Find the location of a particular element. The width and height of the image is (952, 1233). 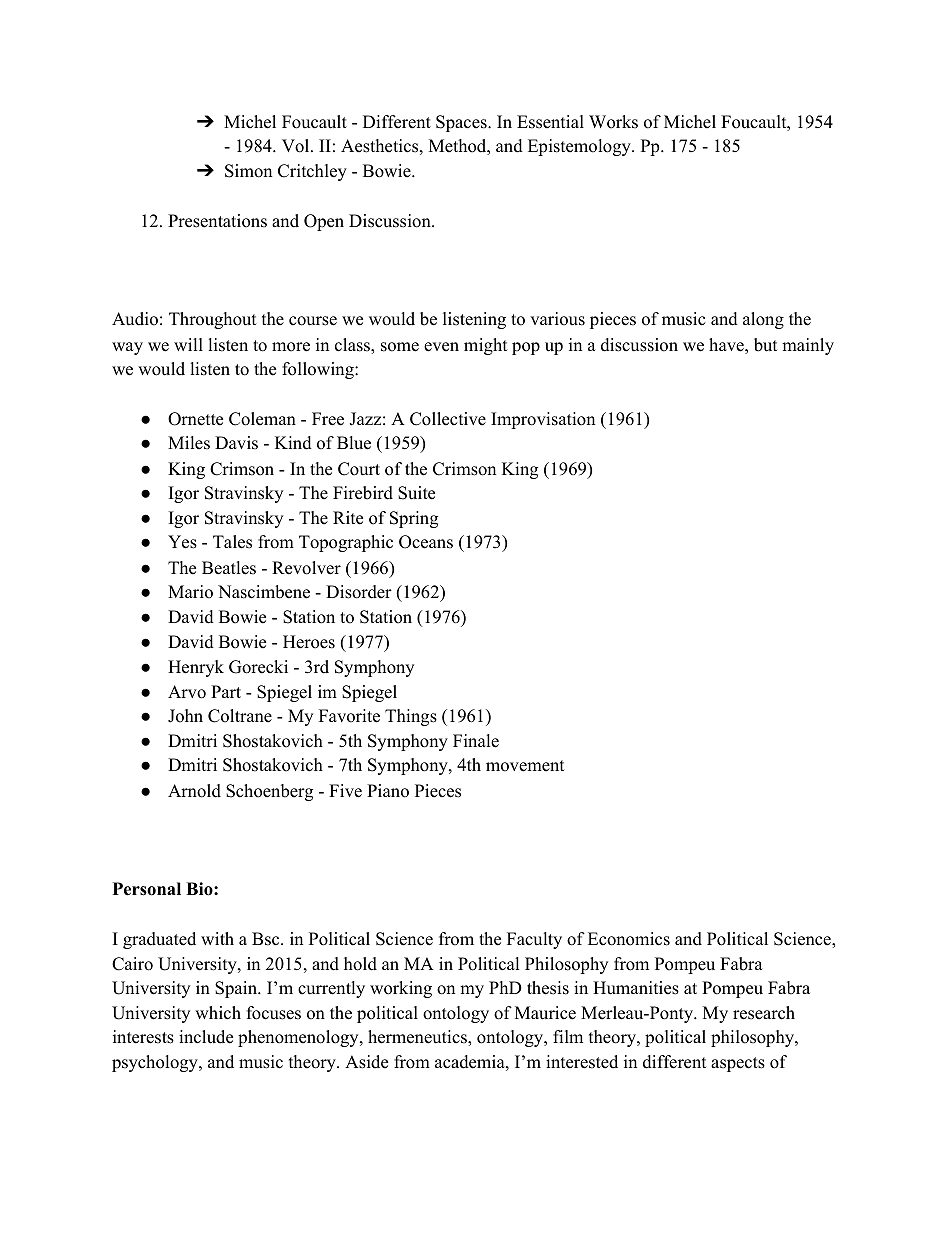

Spaces is located at coordinates (462, 123).
